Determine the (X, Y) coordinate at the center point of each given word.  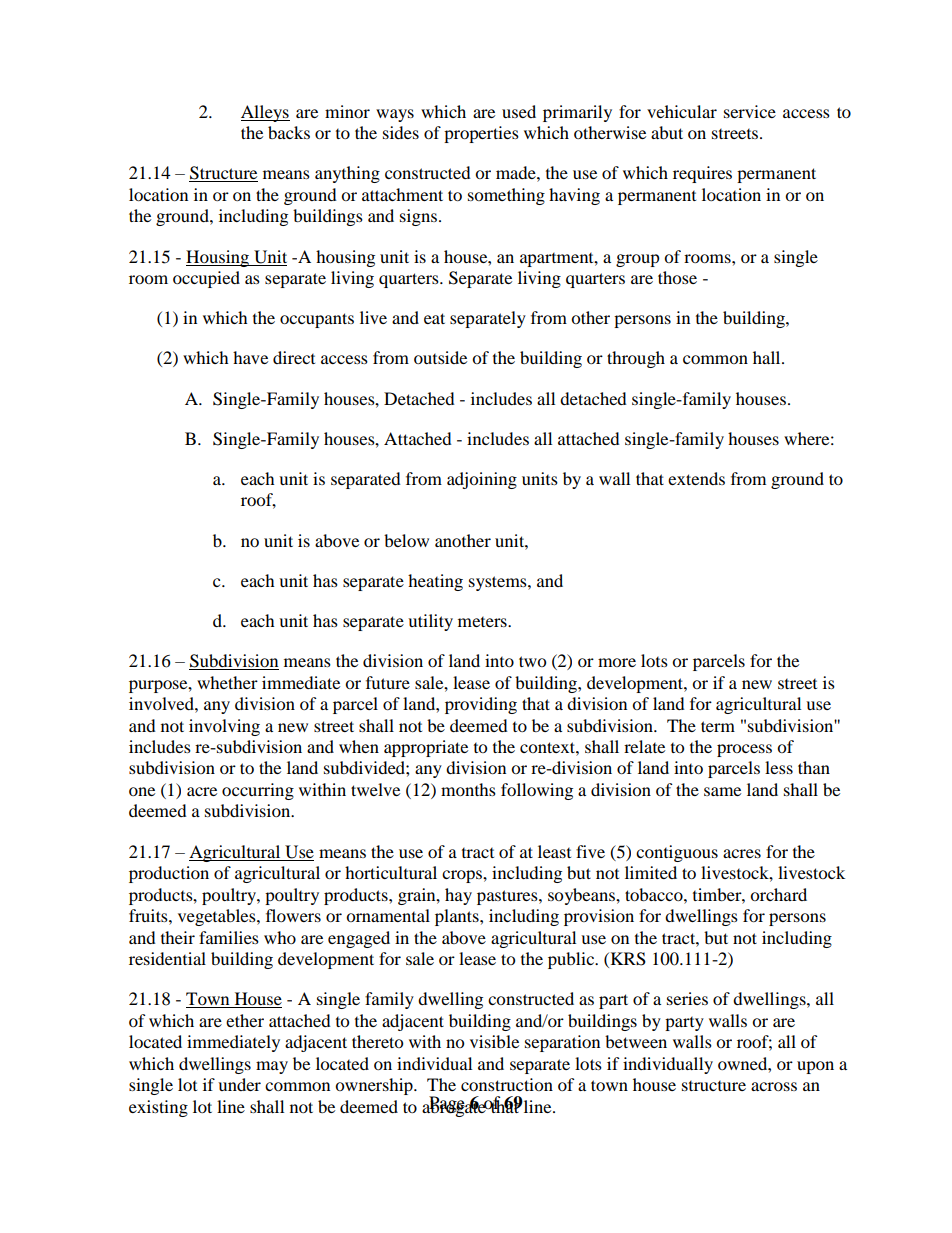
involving (224, 727)
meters (483, 622)
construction (507, 1084)
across (774, 1086)
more (617, 662)
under (239, 1084)
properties (481, 134)
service (750, 111)
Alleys (265, 113)
